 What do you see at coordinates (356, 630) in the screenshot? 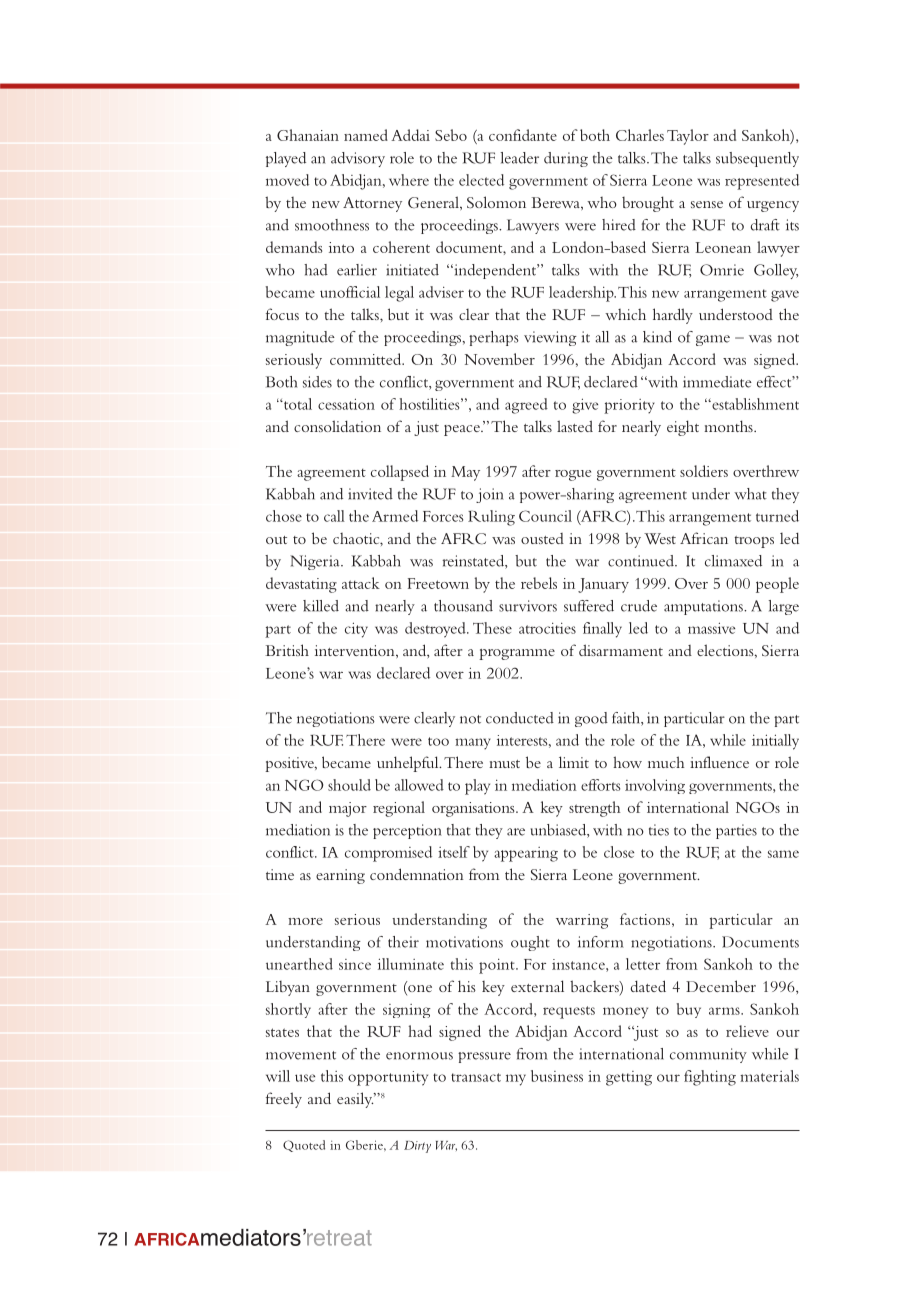
I see `city` at bounding box center [356, 630].
